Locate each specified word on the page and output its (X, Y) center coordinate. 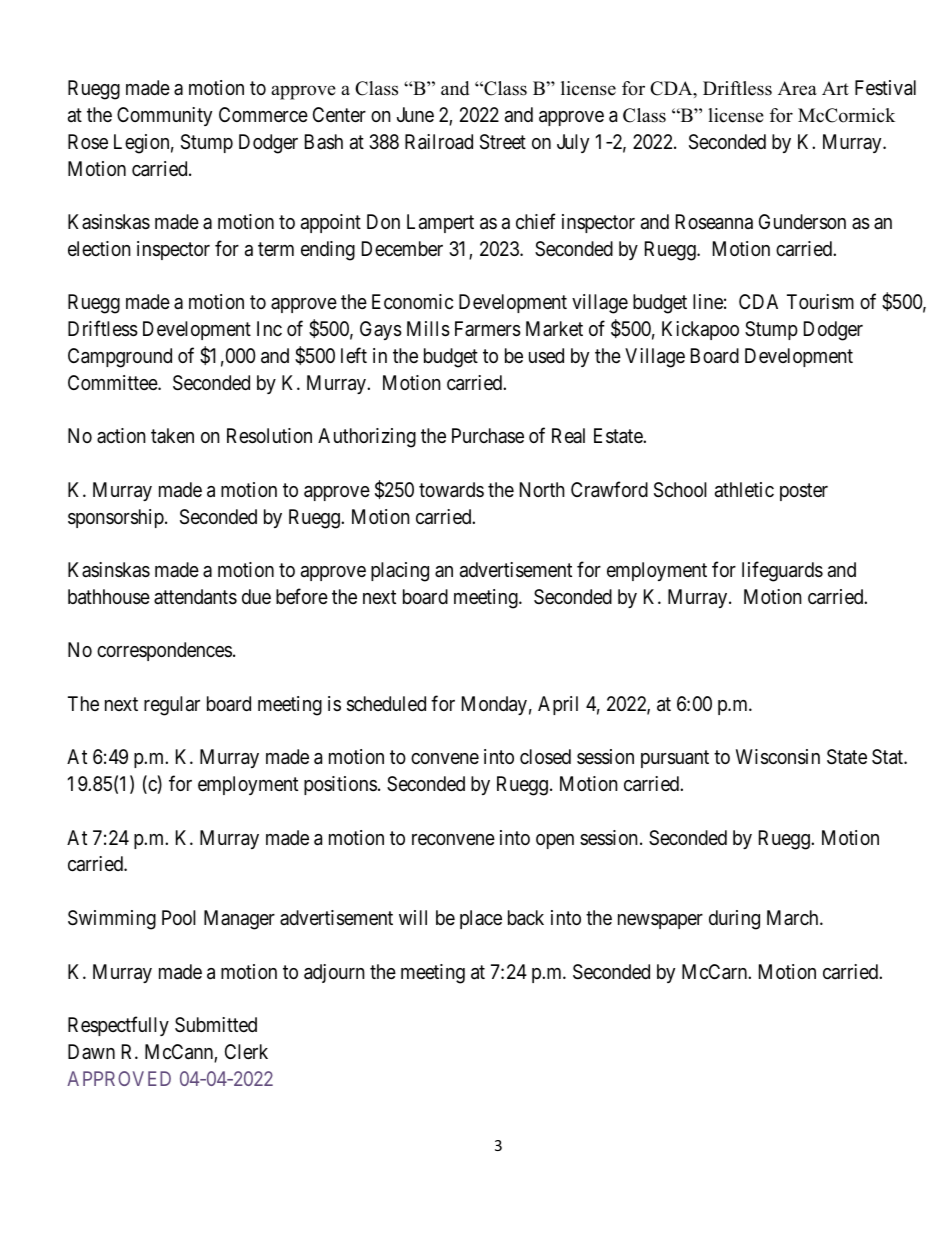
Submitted (216, 1024)
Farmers (488, 329)
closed (545, 756)
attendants (195, 597)
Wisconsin (778, 757)
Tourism (820, 302)
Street (503, 142)
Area (797, 88)
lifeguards (782, 571)
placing (400, 572)
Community (164, 116)
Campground (120, 358)
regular (172, 706)
